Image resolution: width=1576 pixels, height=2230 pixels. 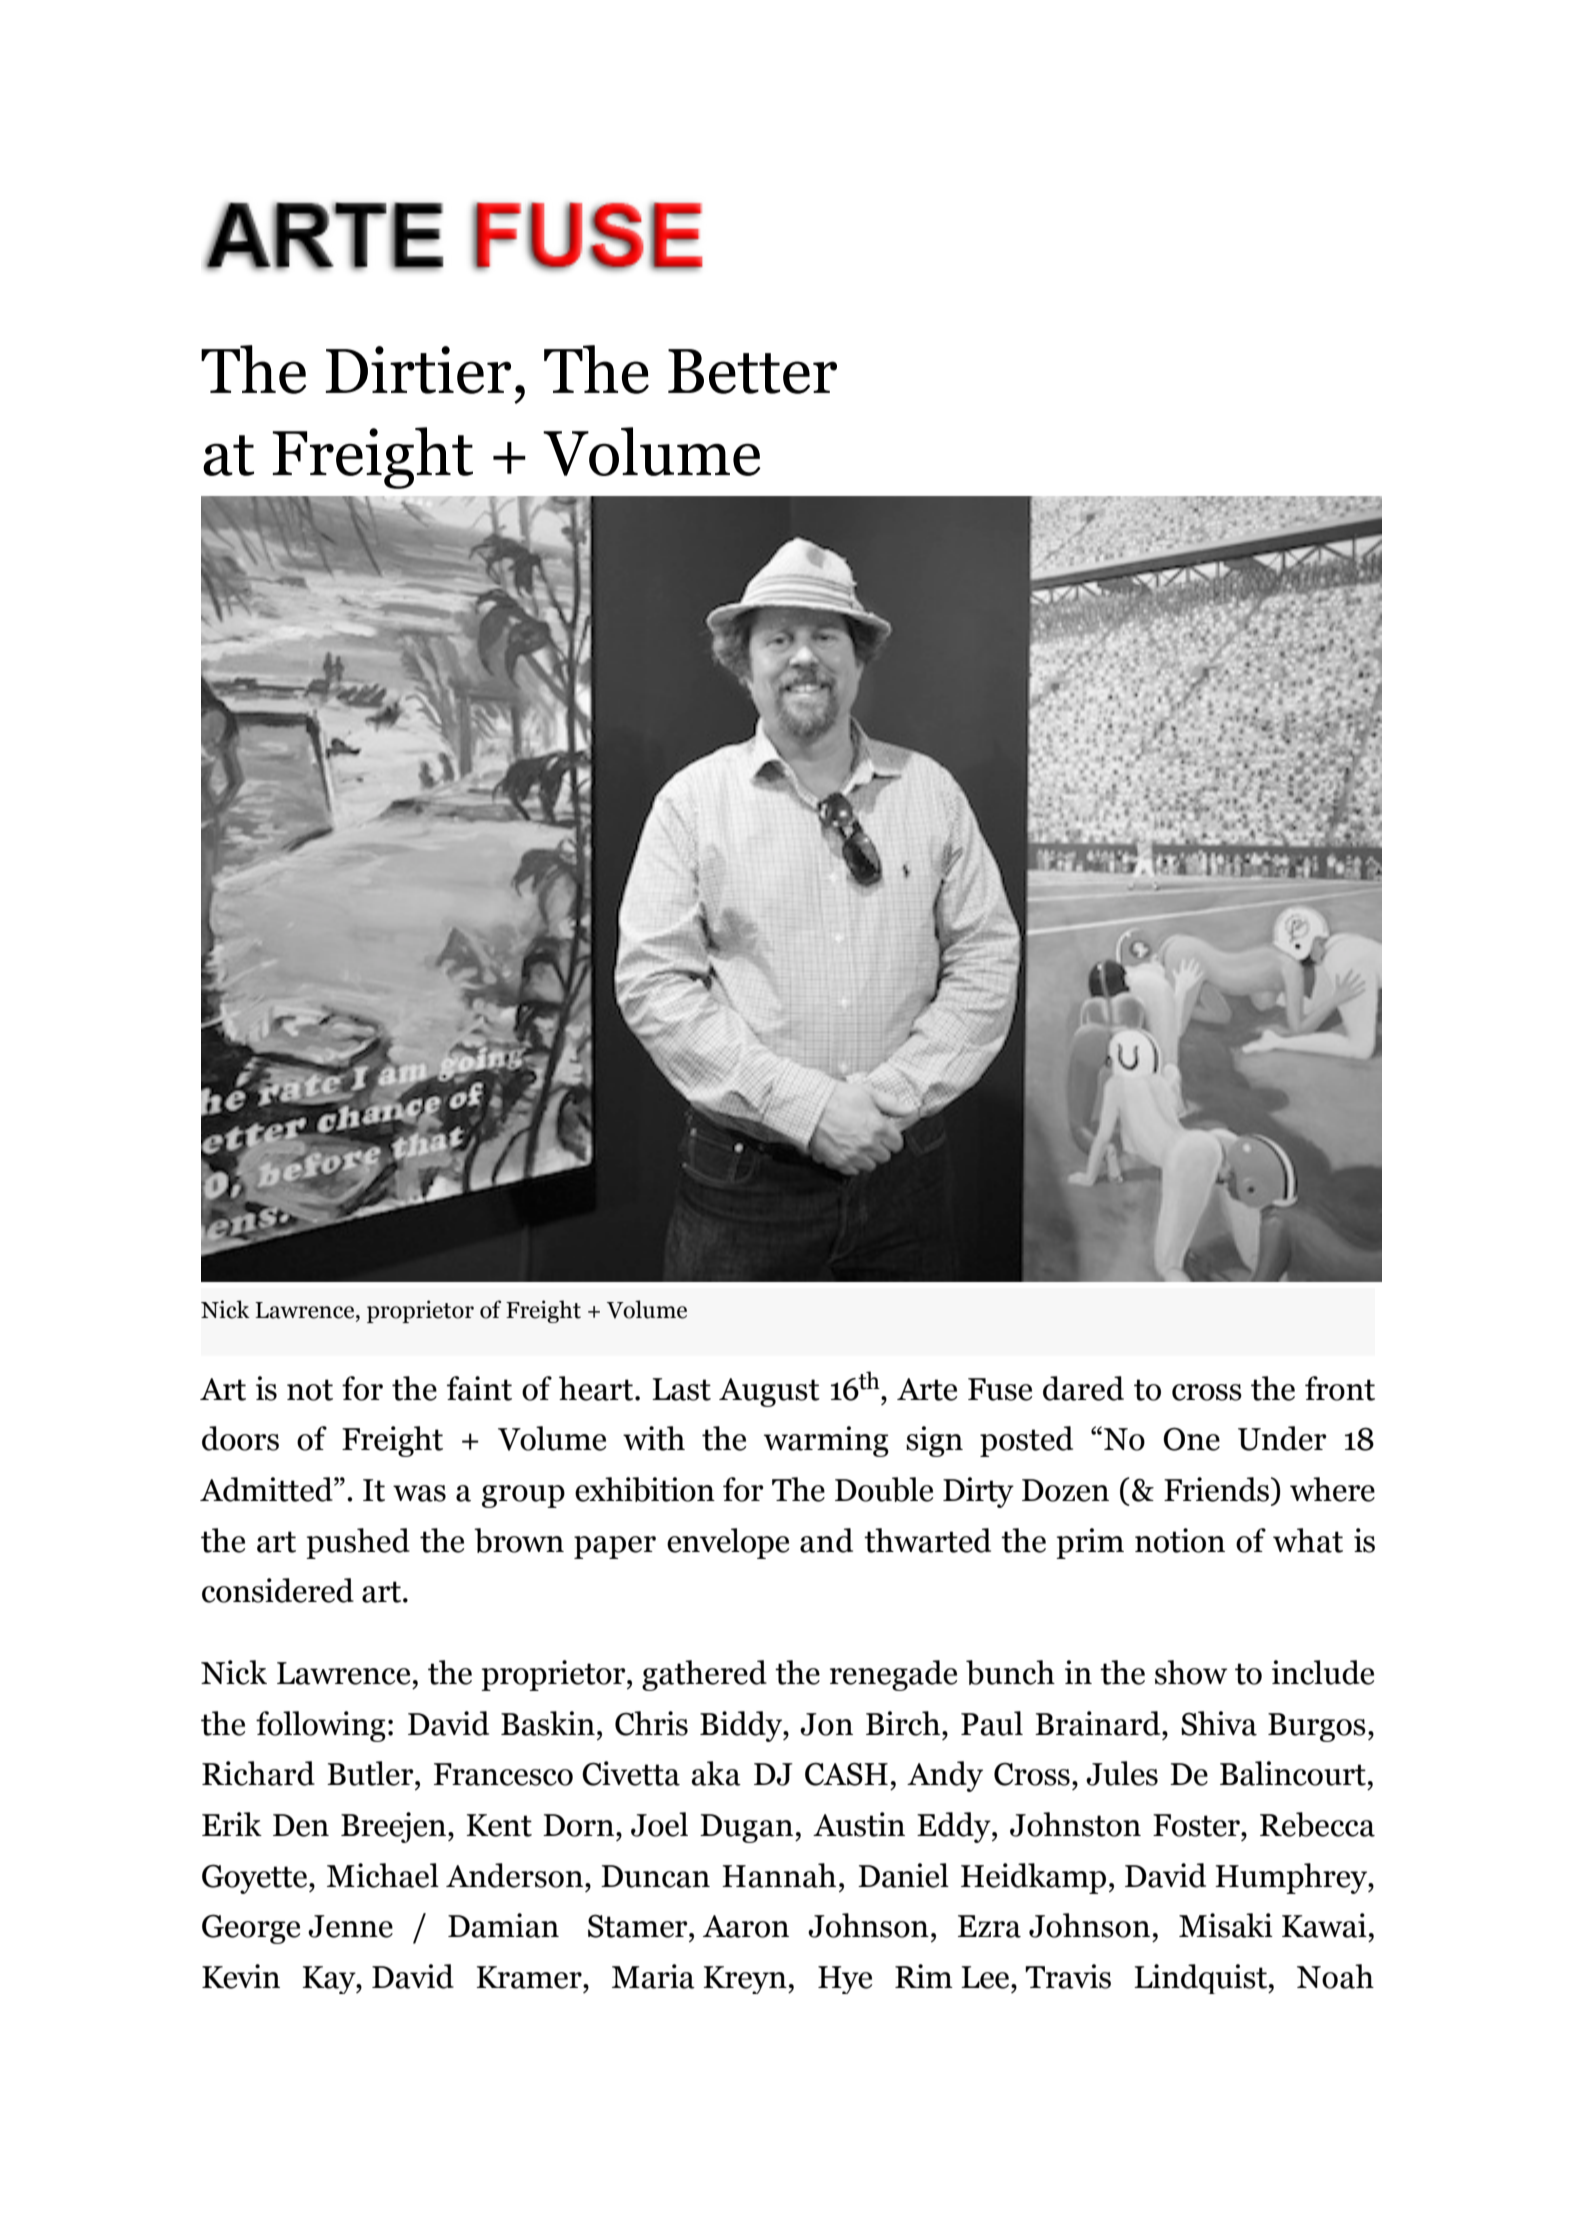 I want to click on Last, so click(x=681, y=1389).
